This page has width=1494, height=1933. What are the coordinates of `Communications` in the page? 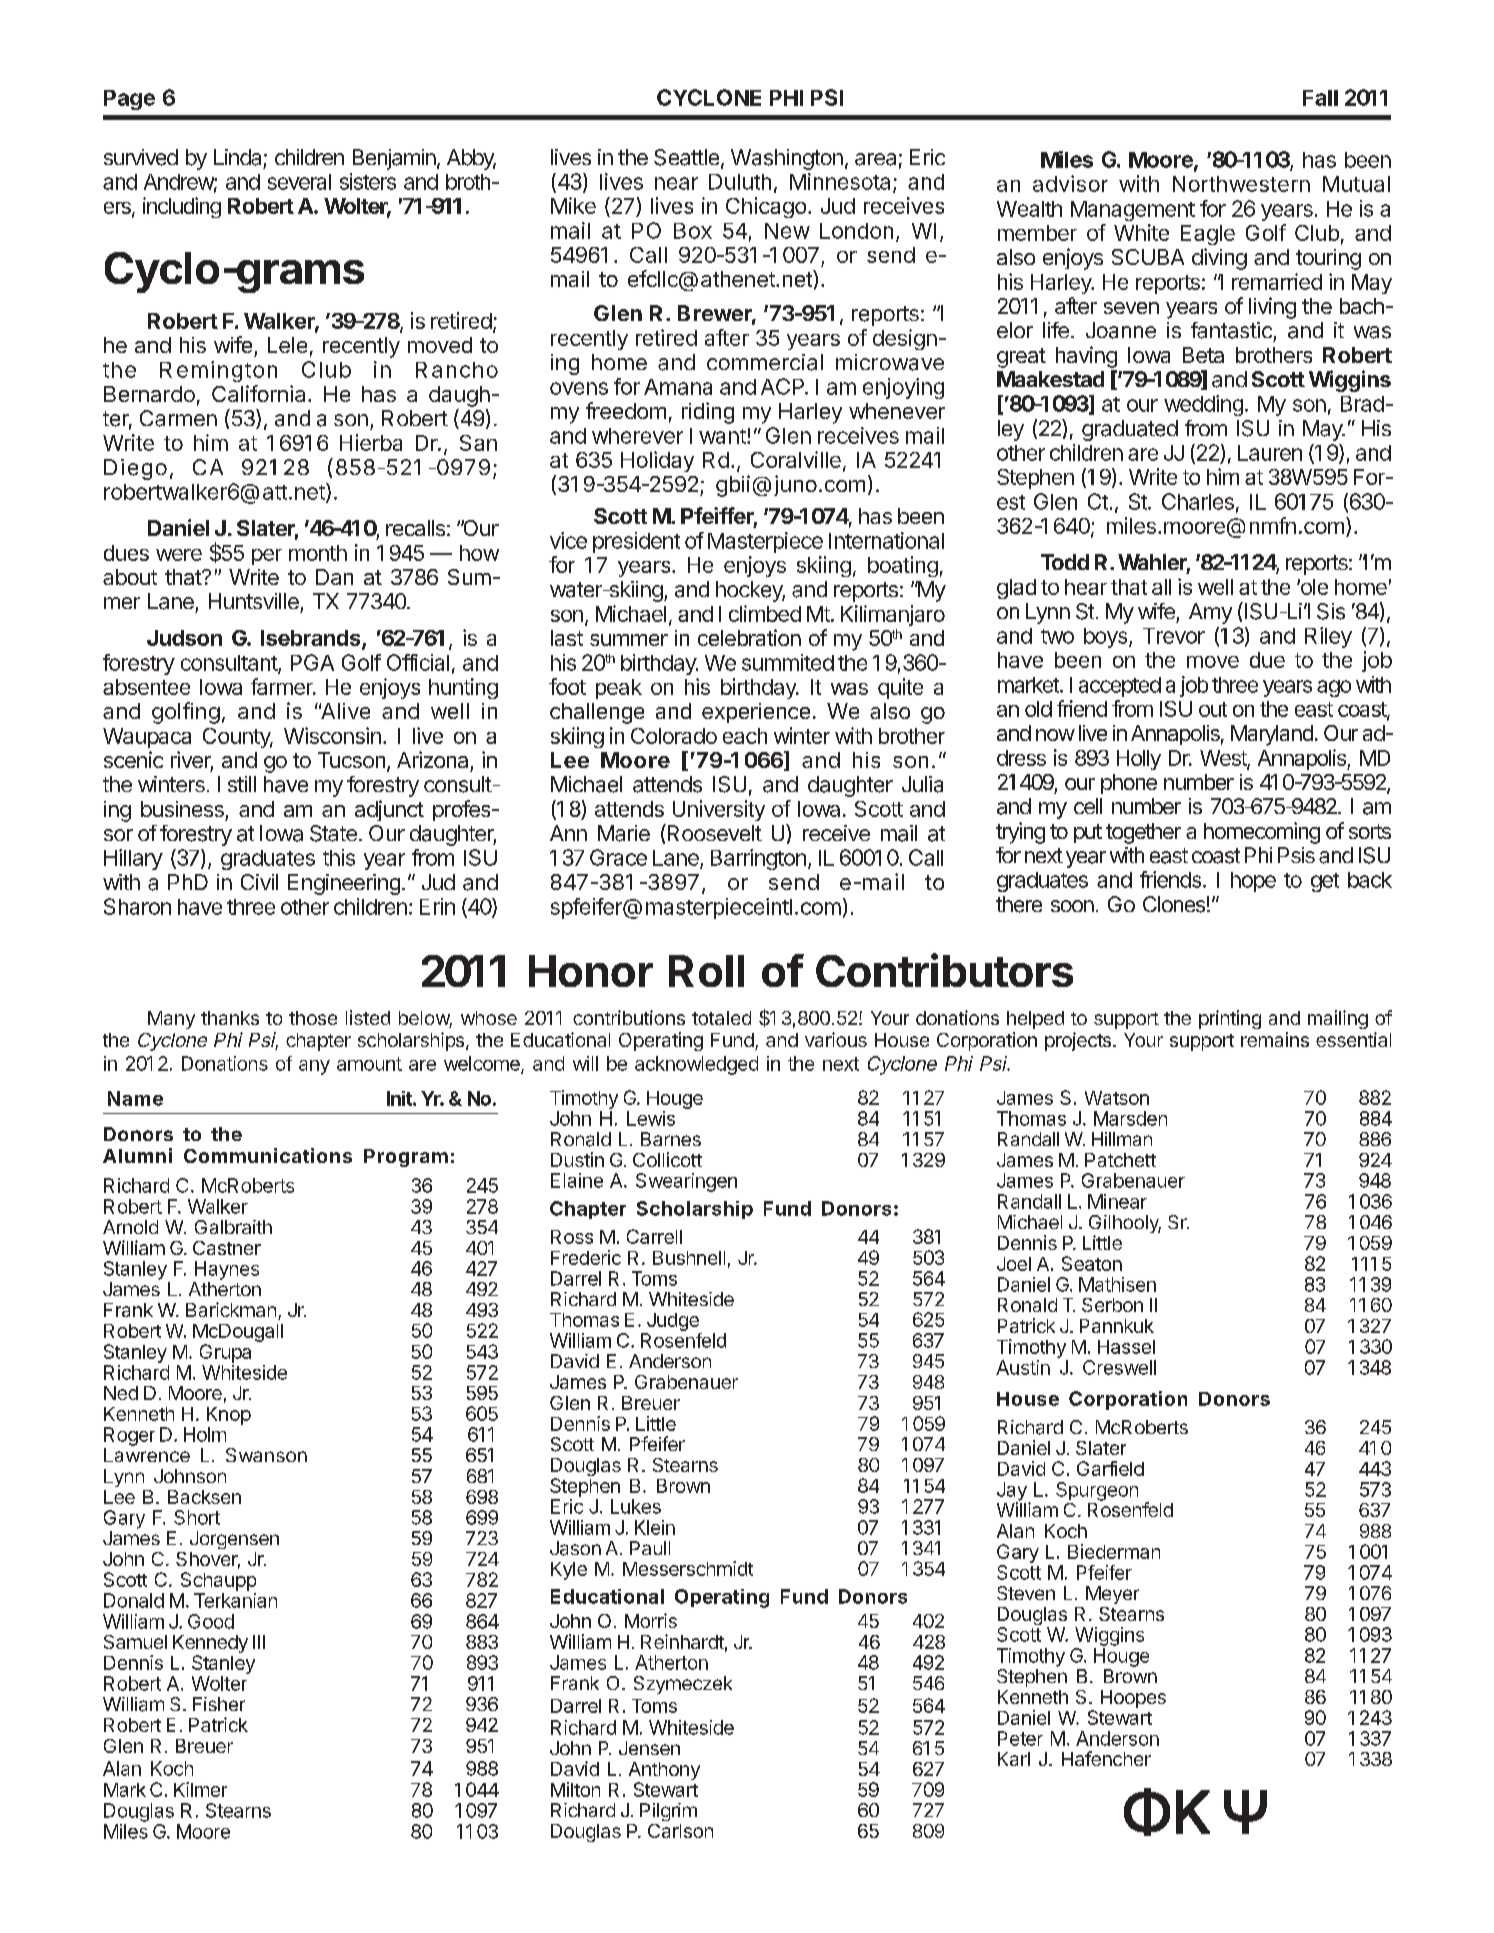 It's located at (268, 1155).
